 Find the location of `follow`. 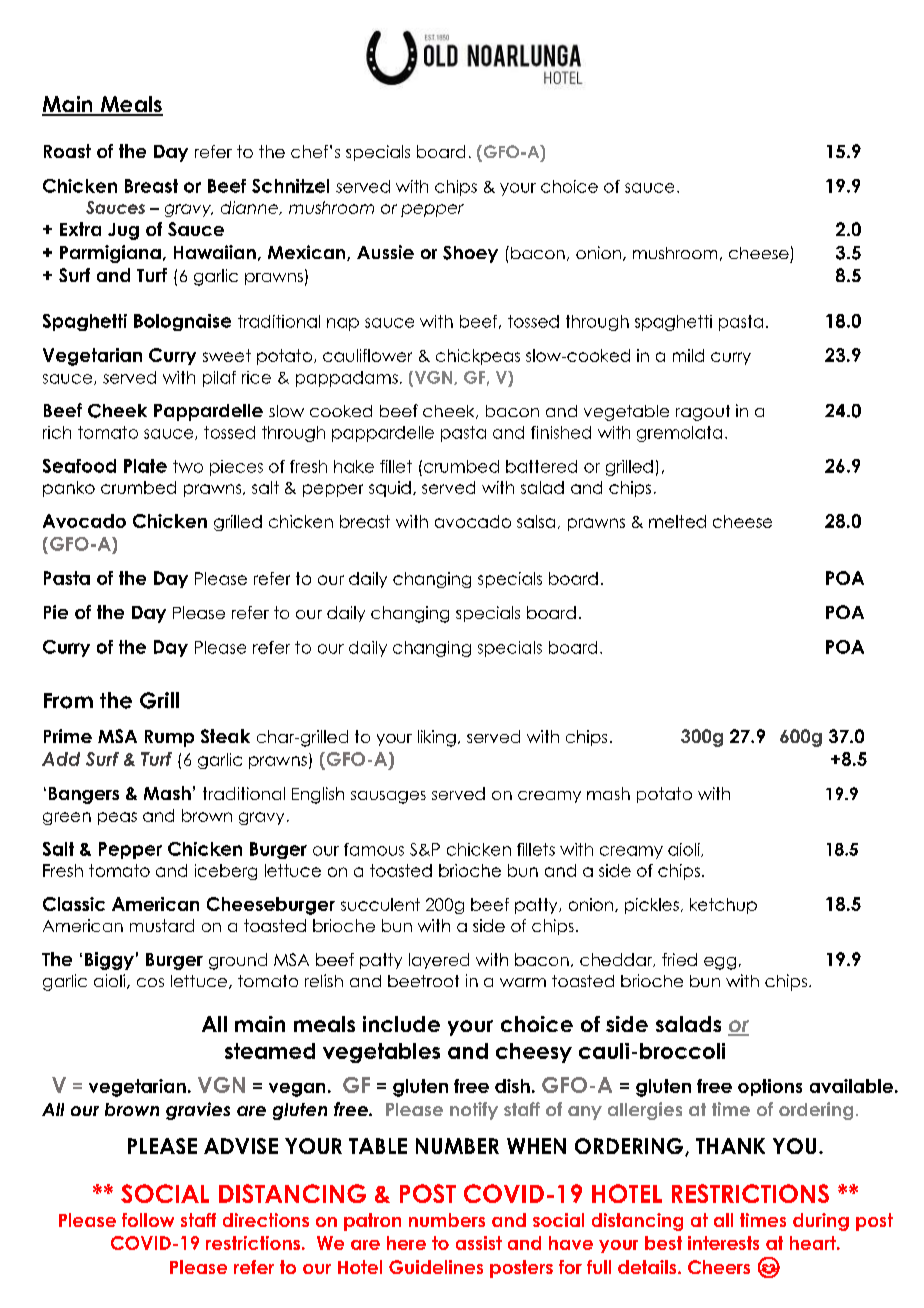

follow is located at coordinates (148, 1220).
